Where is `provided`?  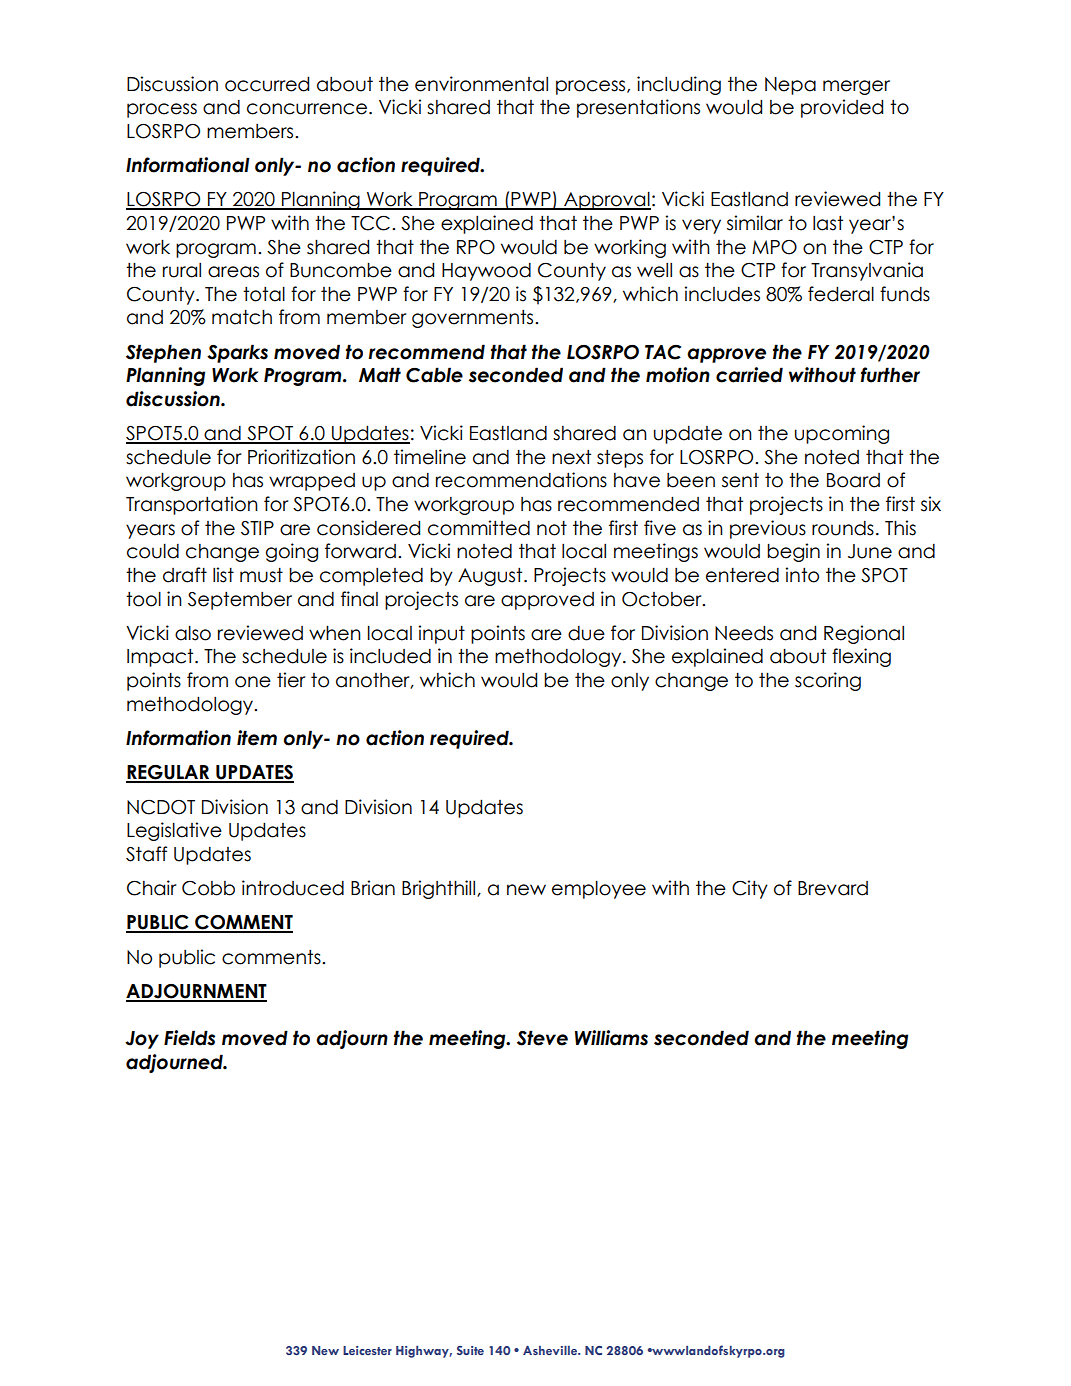 provided is located at coordinates (842, 108).
